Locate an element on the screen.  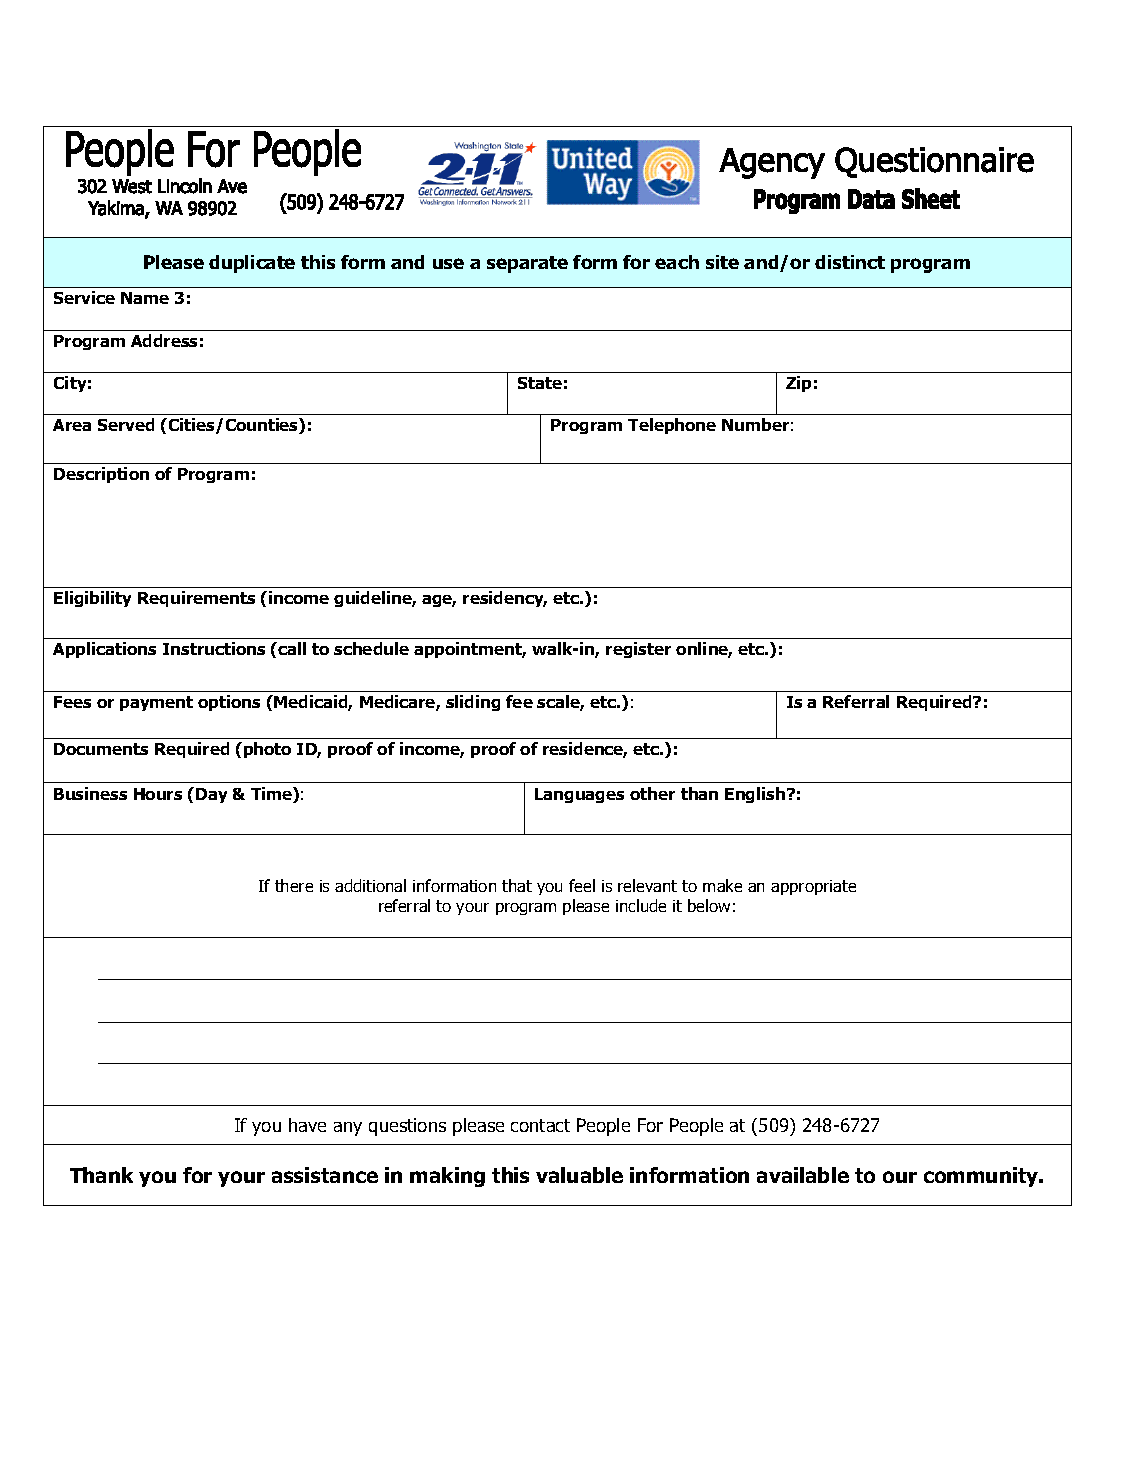
State is located at coordinates (540, 383).
